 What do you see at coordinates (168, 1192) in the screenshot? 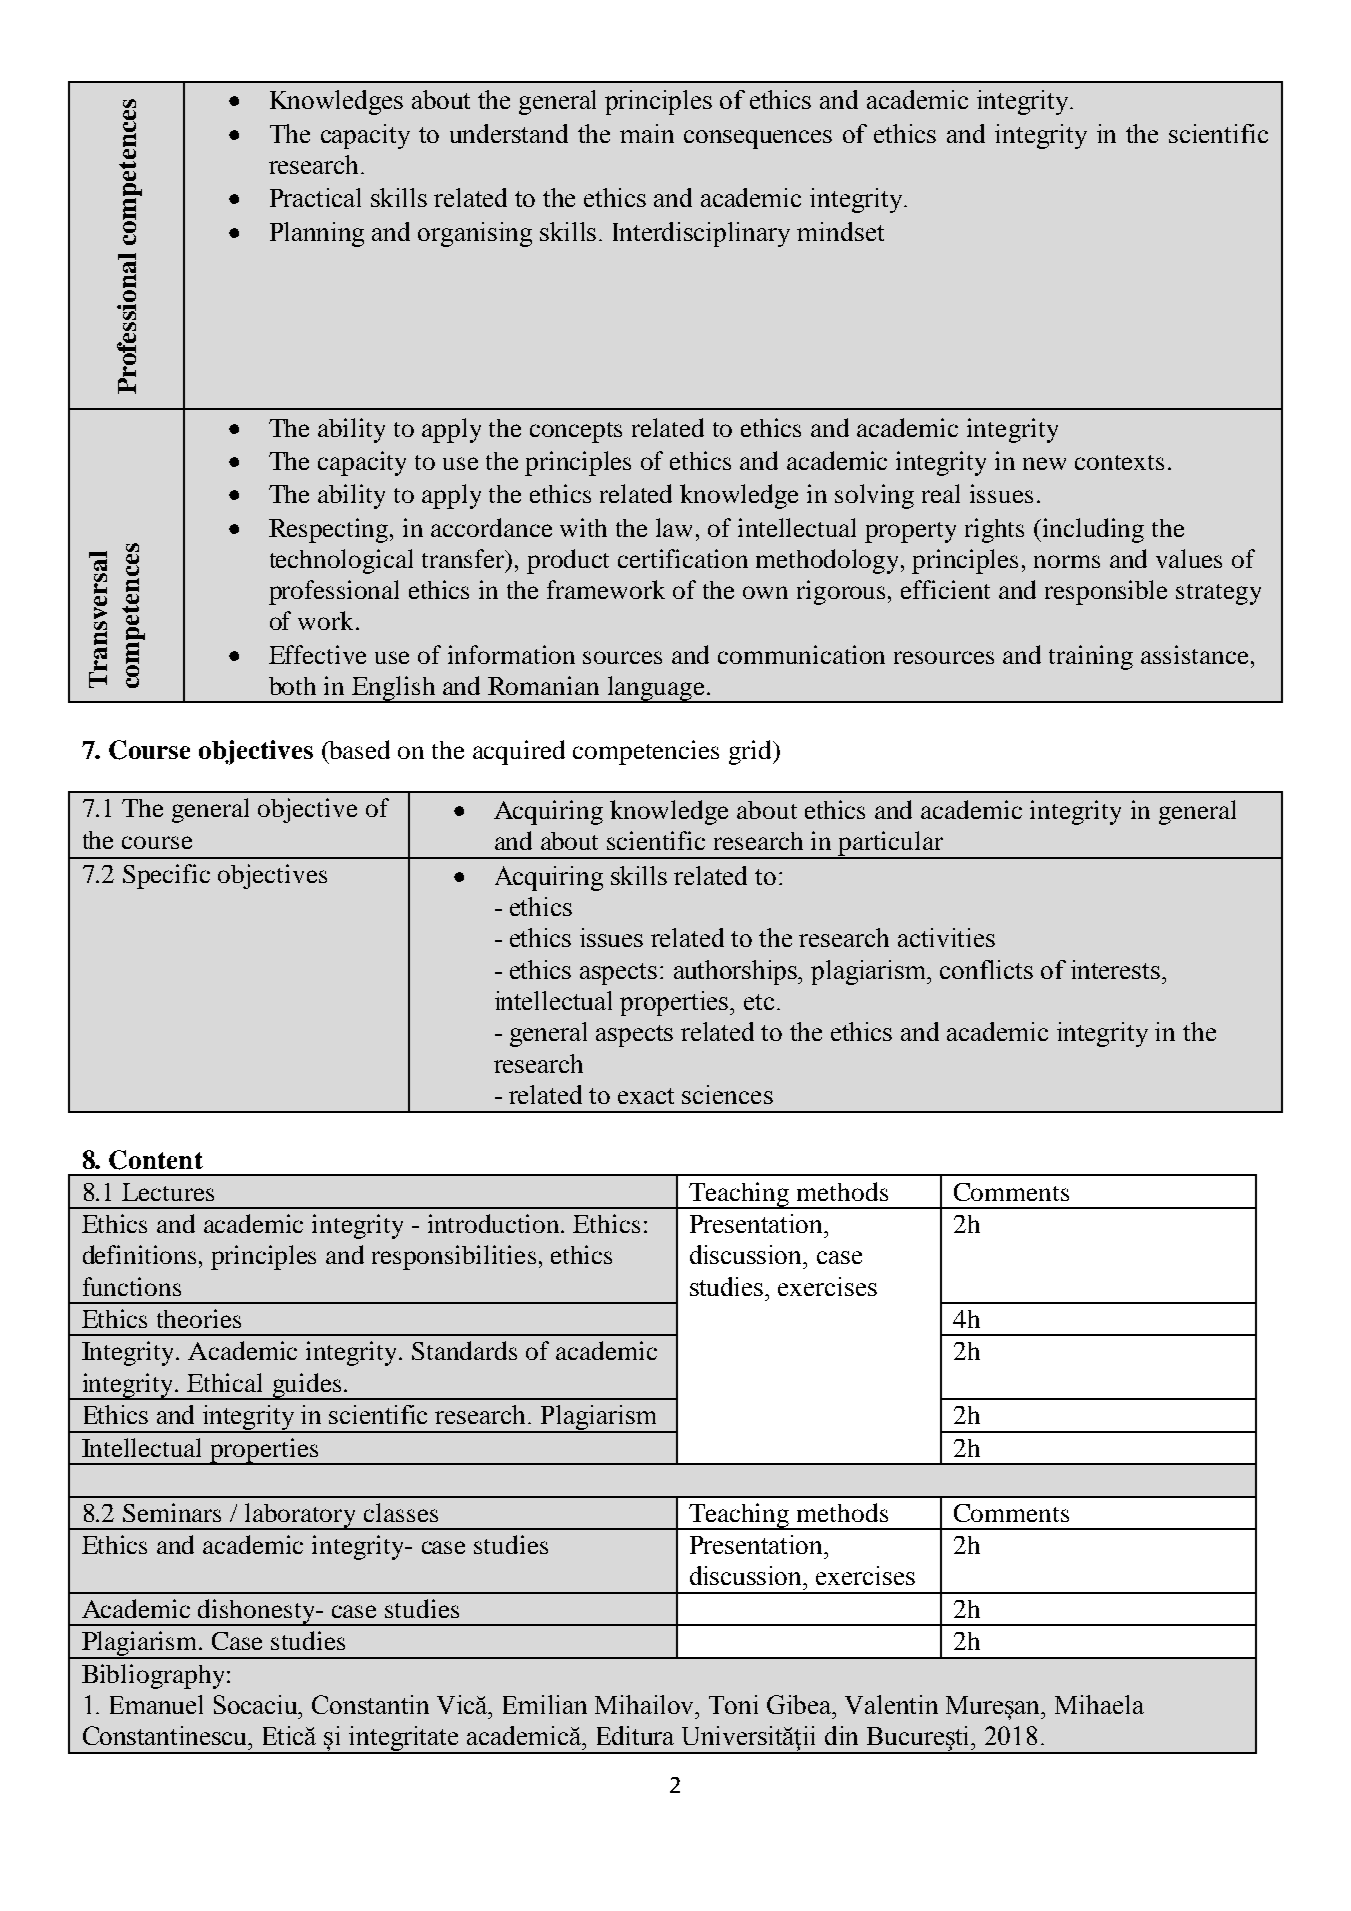
I see `Lectures` at bounding box center [168, 1192].
